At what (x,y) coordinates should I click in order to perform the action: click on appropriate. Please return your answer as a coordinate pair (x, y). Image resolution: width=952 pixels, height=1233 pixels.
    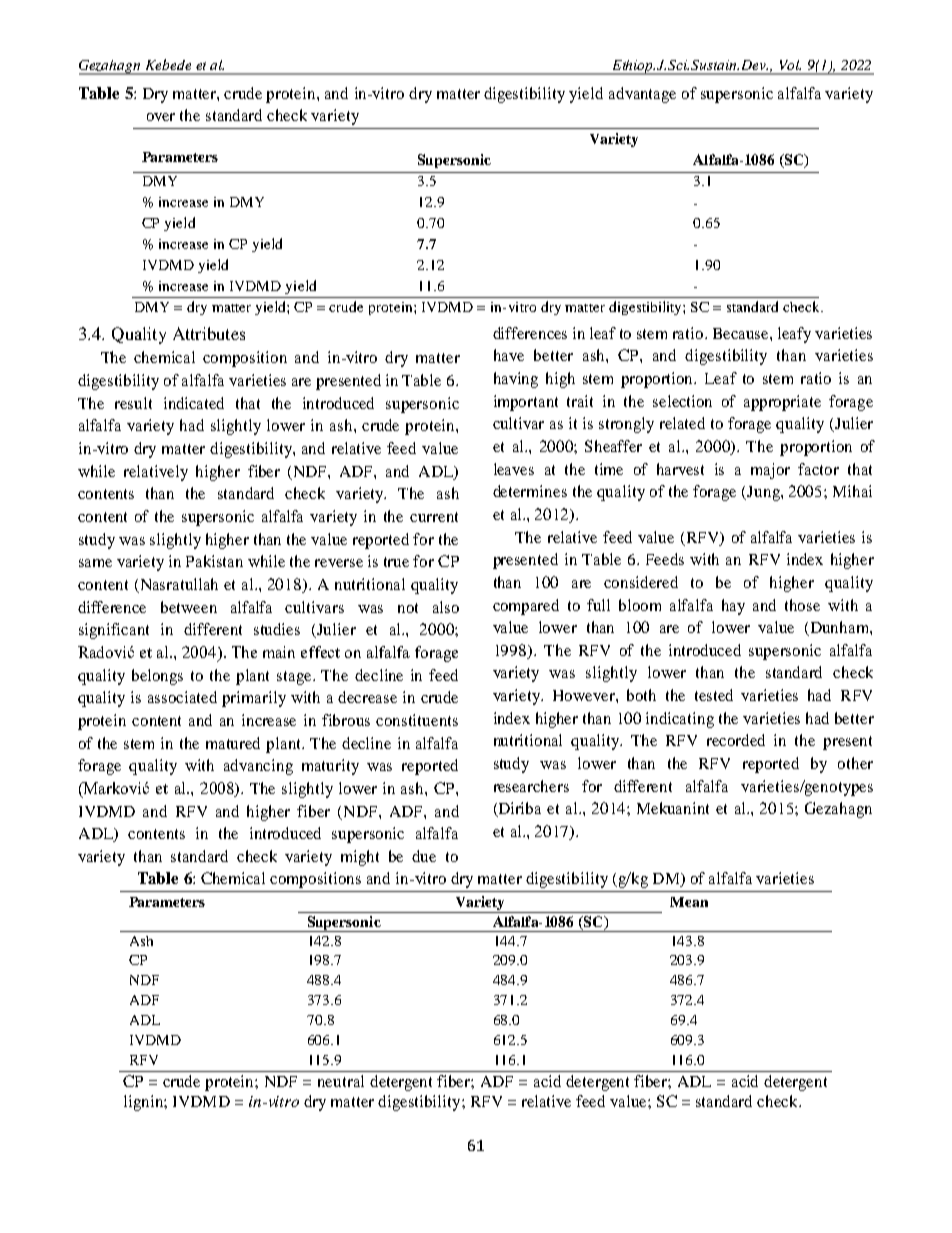
    Looking at the image, I should click on (782, 403).
